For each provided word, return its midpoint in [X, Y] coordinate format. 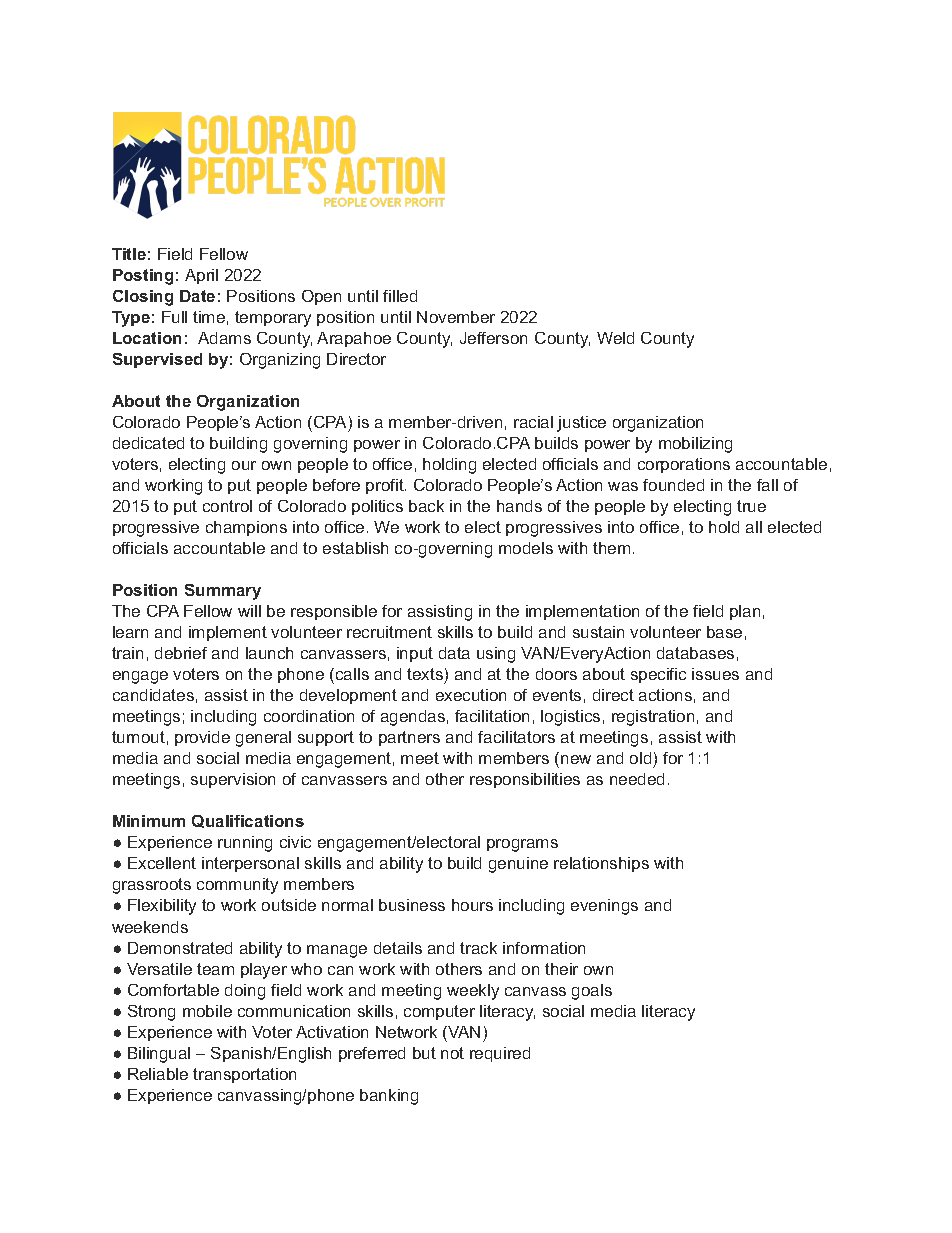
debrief [181, 653]
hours [472, 905]
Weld [615, 338]
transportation [244, 1075]
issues [715, 674]
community [237, 886]
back [426, 506]
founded [673, 485]
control [227, 506]
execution [471, 695]
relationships [601, 864]
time [209, 317]
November [456, 317]
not [452, 1053]
